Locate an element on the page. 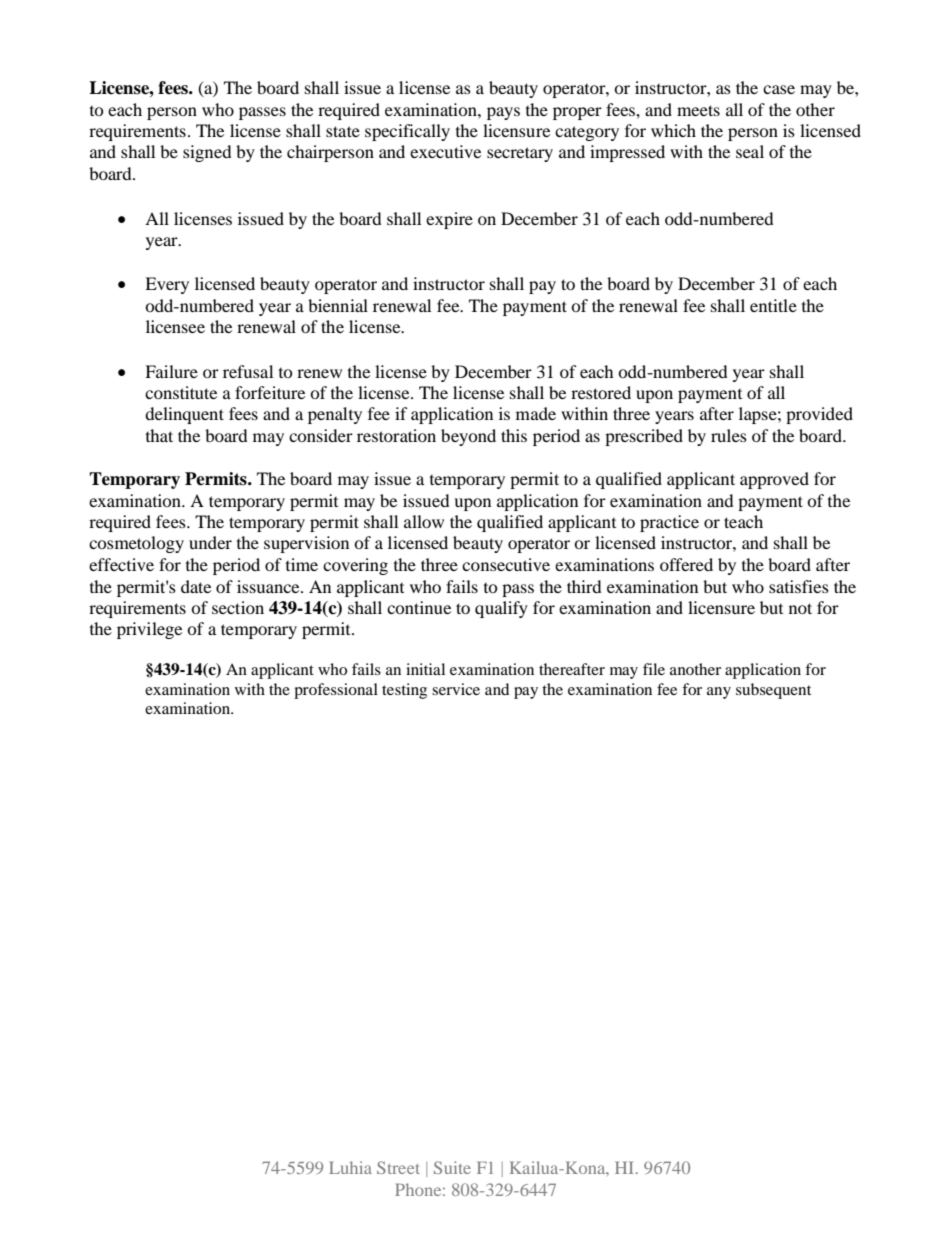 The image size is (952, 1233). signed is located at coordinates (207, 153).
